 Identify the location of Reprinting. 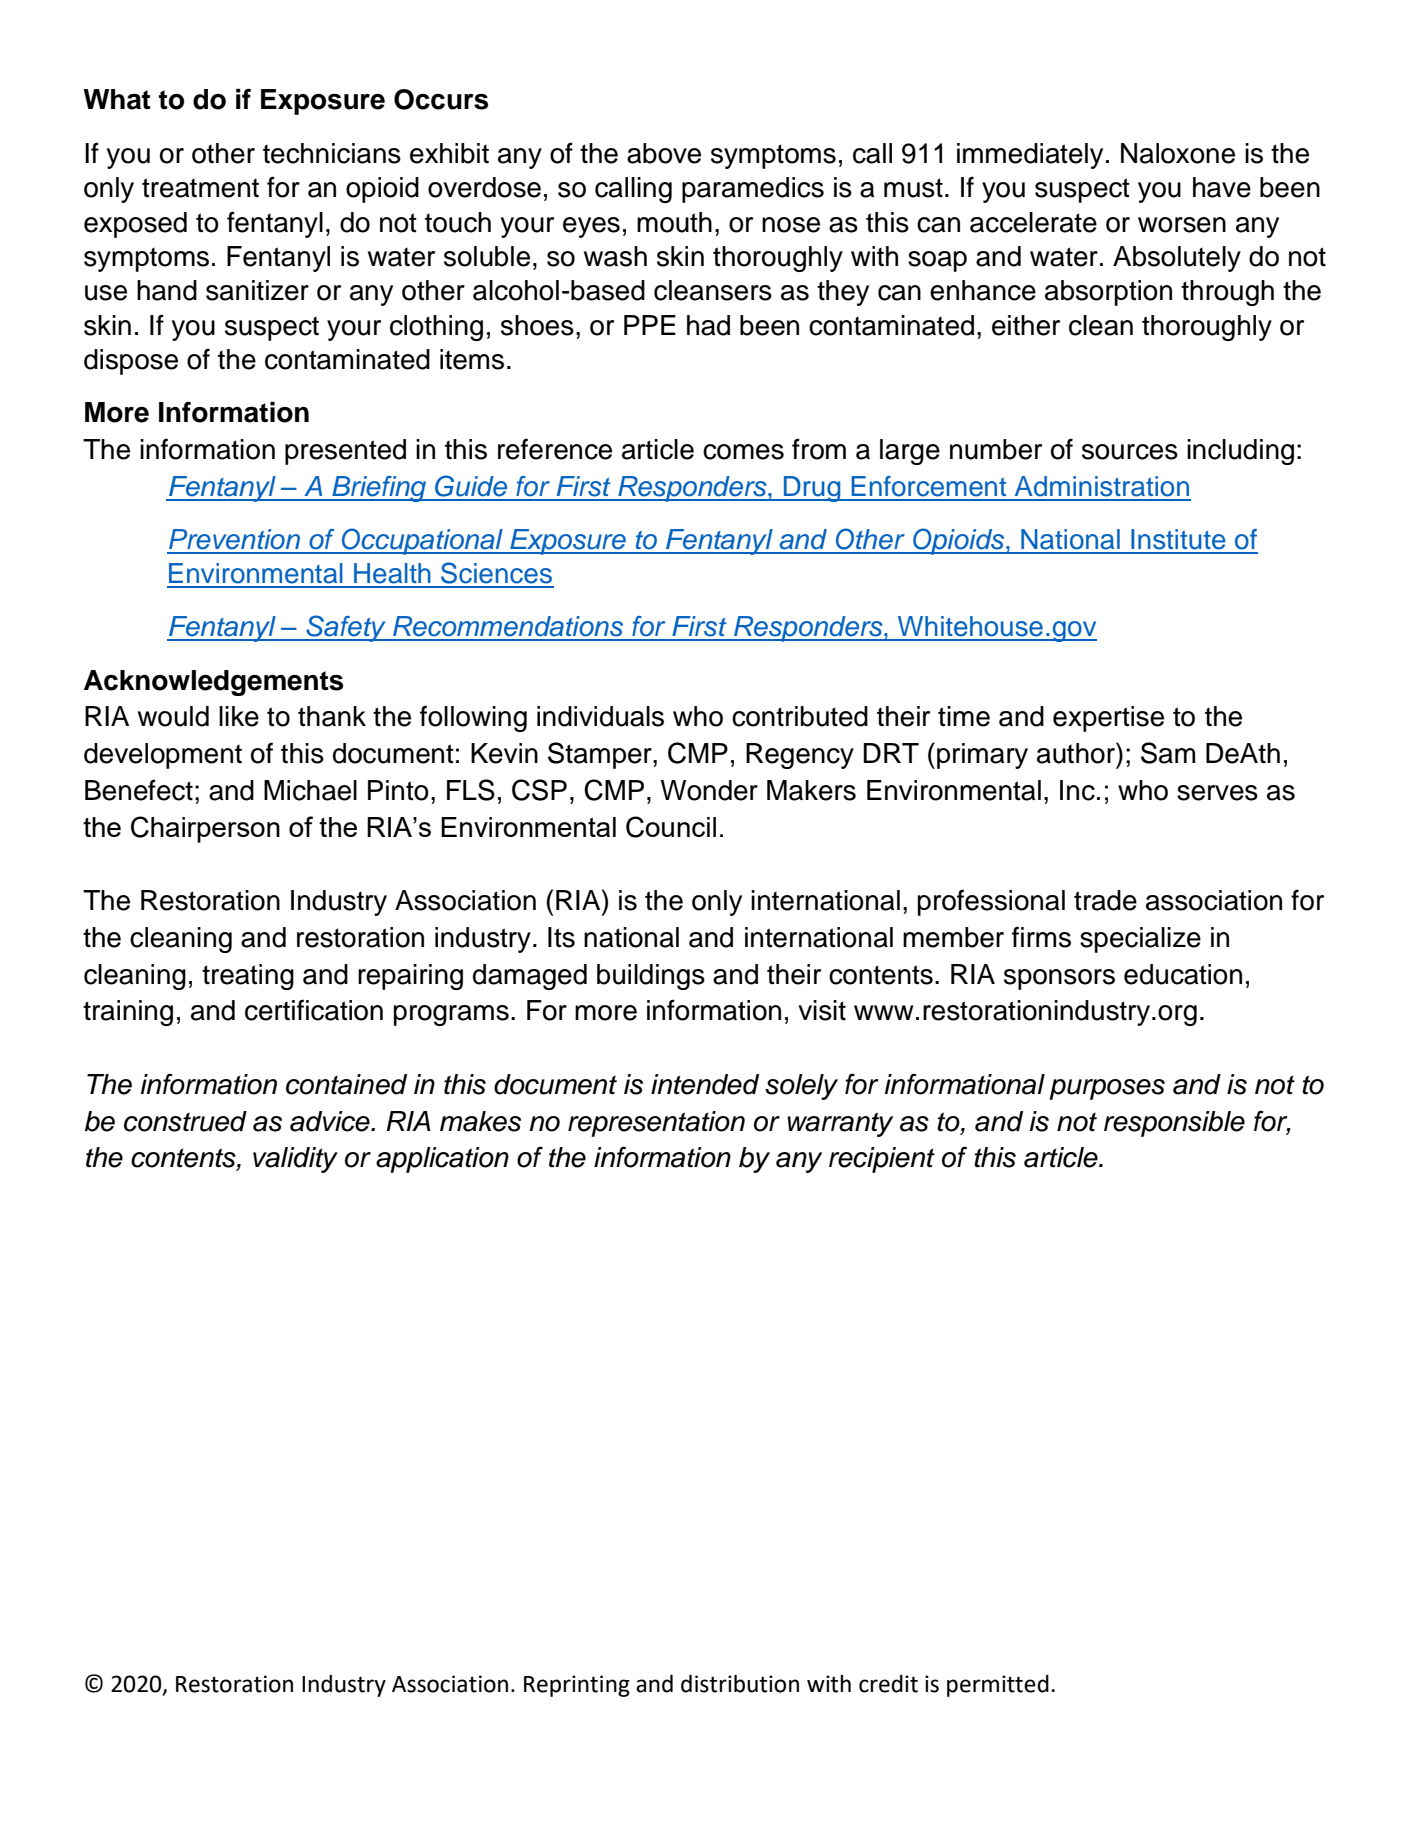
(577, 1686).
